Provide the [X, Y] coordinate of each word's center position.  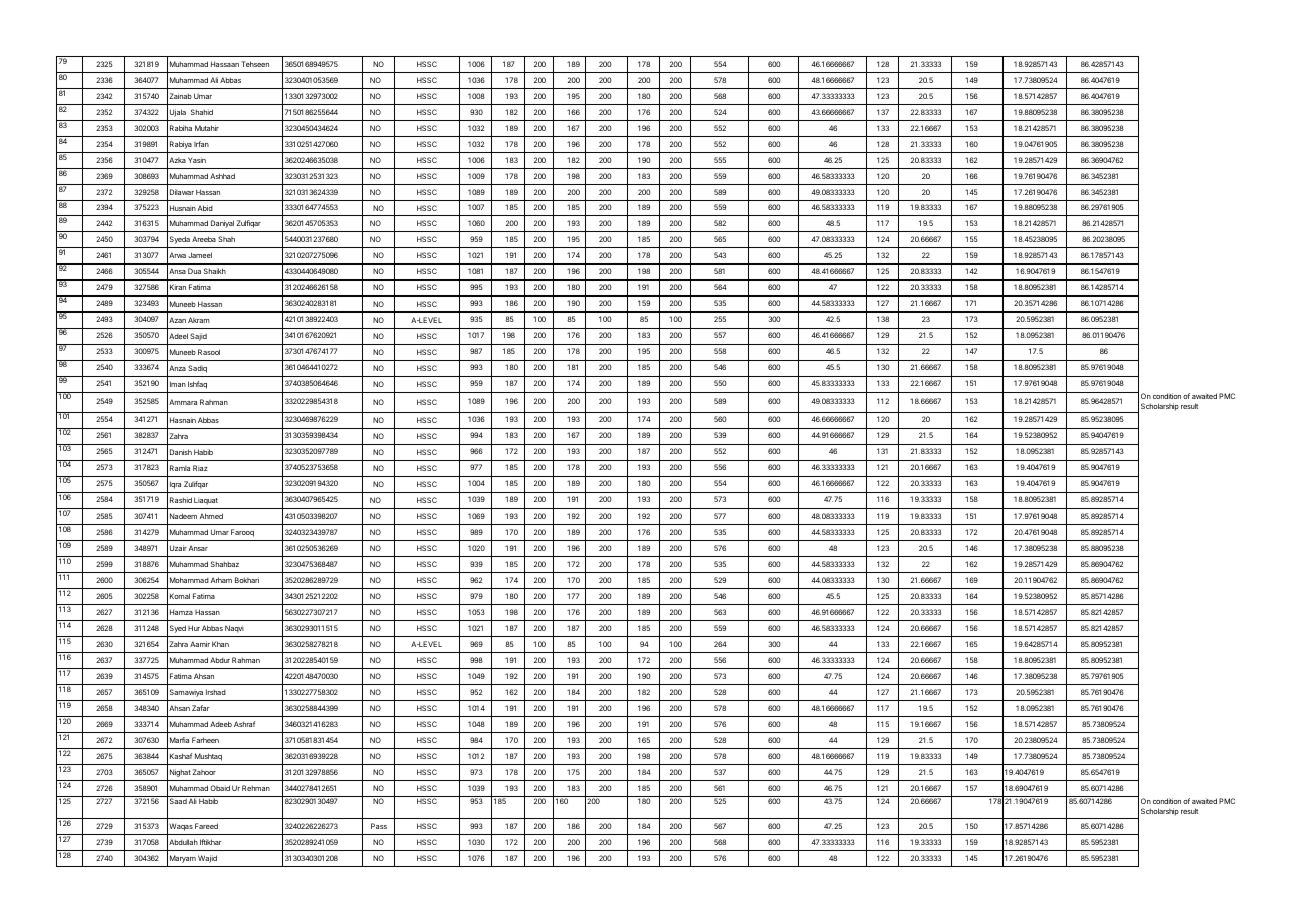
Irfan [201, 144]
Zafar [201, 708]
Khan [220, 644]
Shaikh [215, 271]
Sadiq [197, 369]
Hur [194, 628]
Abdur [220, 660]
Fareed [206, 826]
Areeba [204, 239]
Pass [379, 826]
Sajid [198, 337]
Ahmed [211, 516]
